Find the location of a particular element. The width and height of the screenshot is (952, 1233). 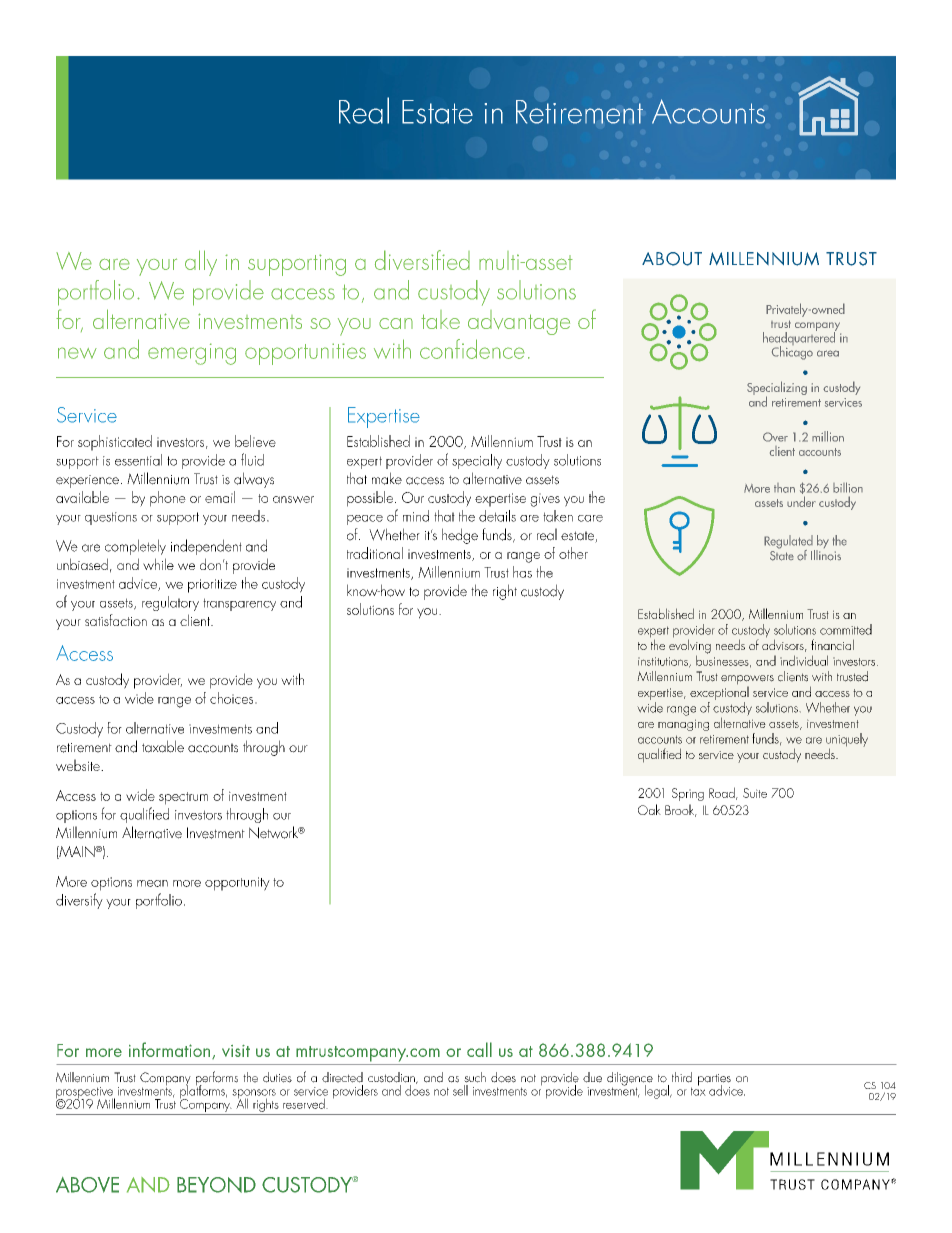

while is located at coordinates (158, 564).
